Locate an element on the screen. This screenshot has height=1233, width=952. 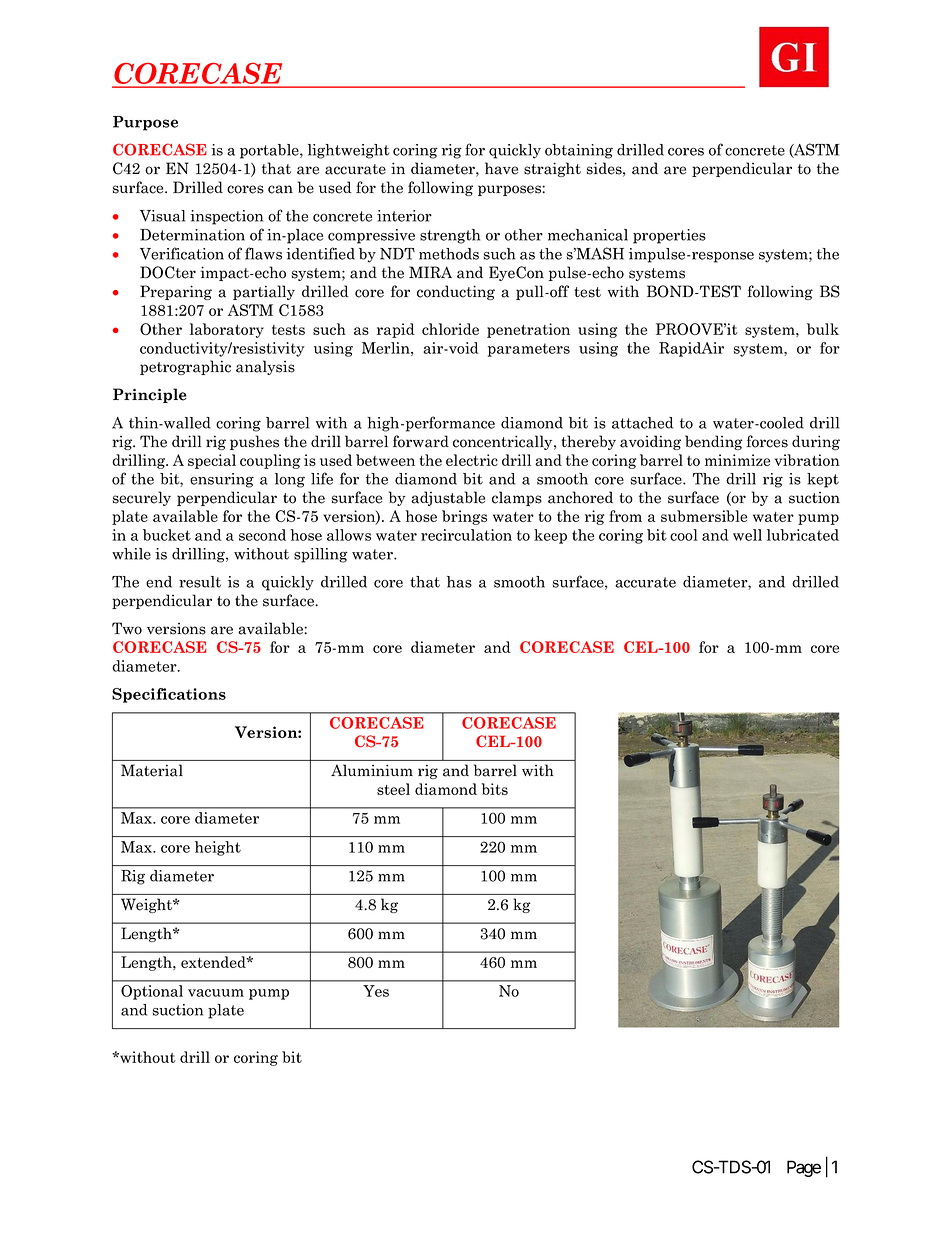
Page is located at coordinates (804, 1168).
